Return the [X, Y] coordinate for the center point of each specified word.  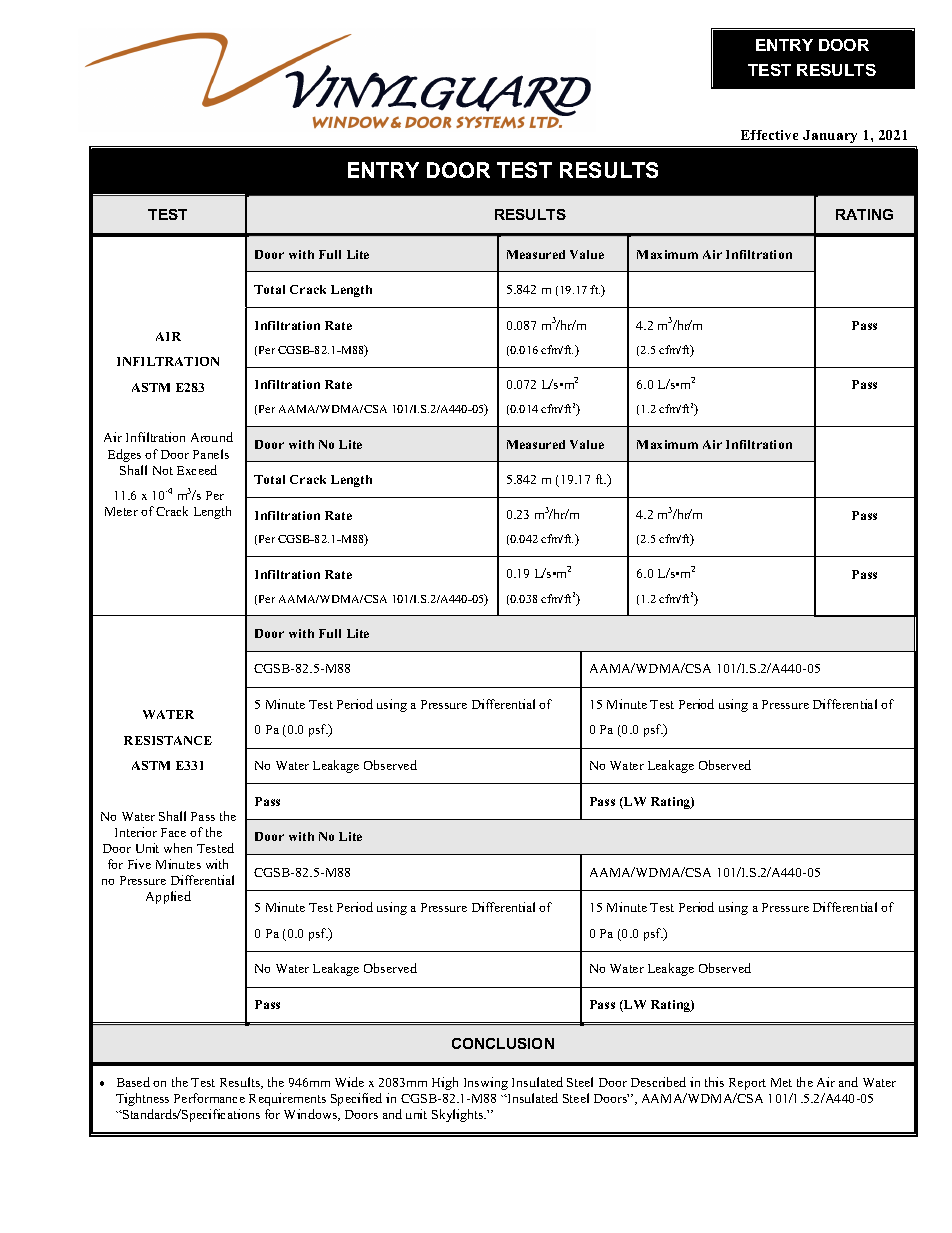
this [714, 1082]
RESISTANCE [168, 740]
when [178, 848]
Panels [211, 454]
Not [163, 470]
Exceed [197, 470]
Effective [769, 135]
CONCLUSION [503, 1043]
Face [173, 832]
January [830, 136]
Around [212, 437]
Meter [121, 511]
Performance [209, 1098]
